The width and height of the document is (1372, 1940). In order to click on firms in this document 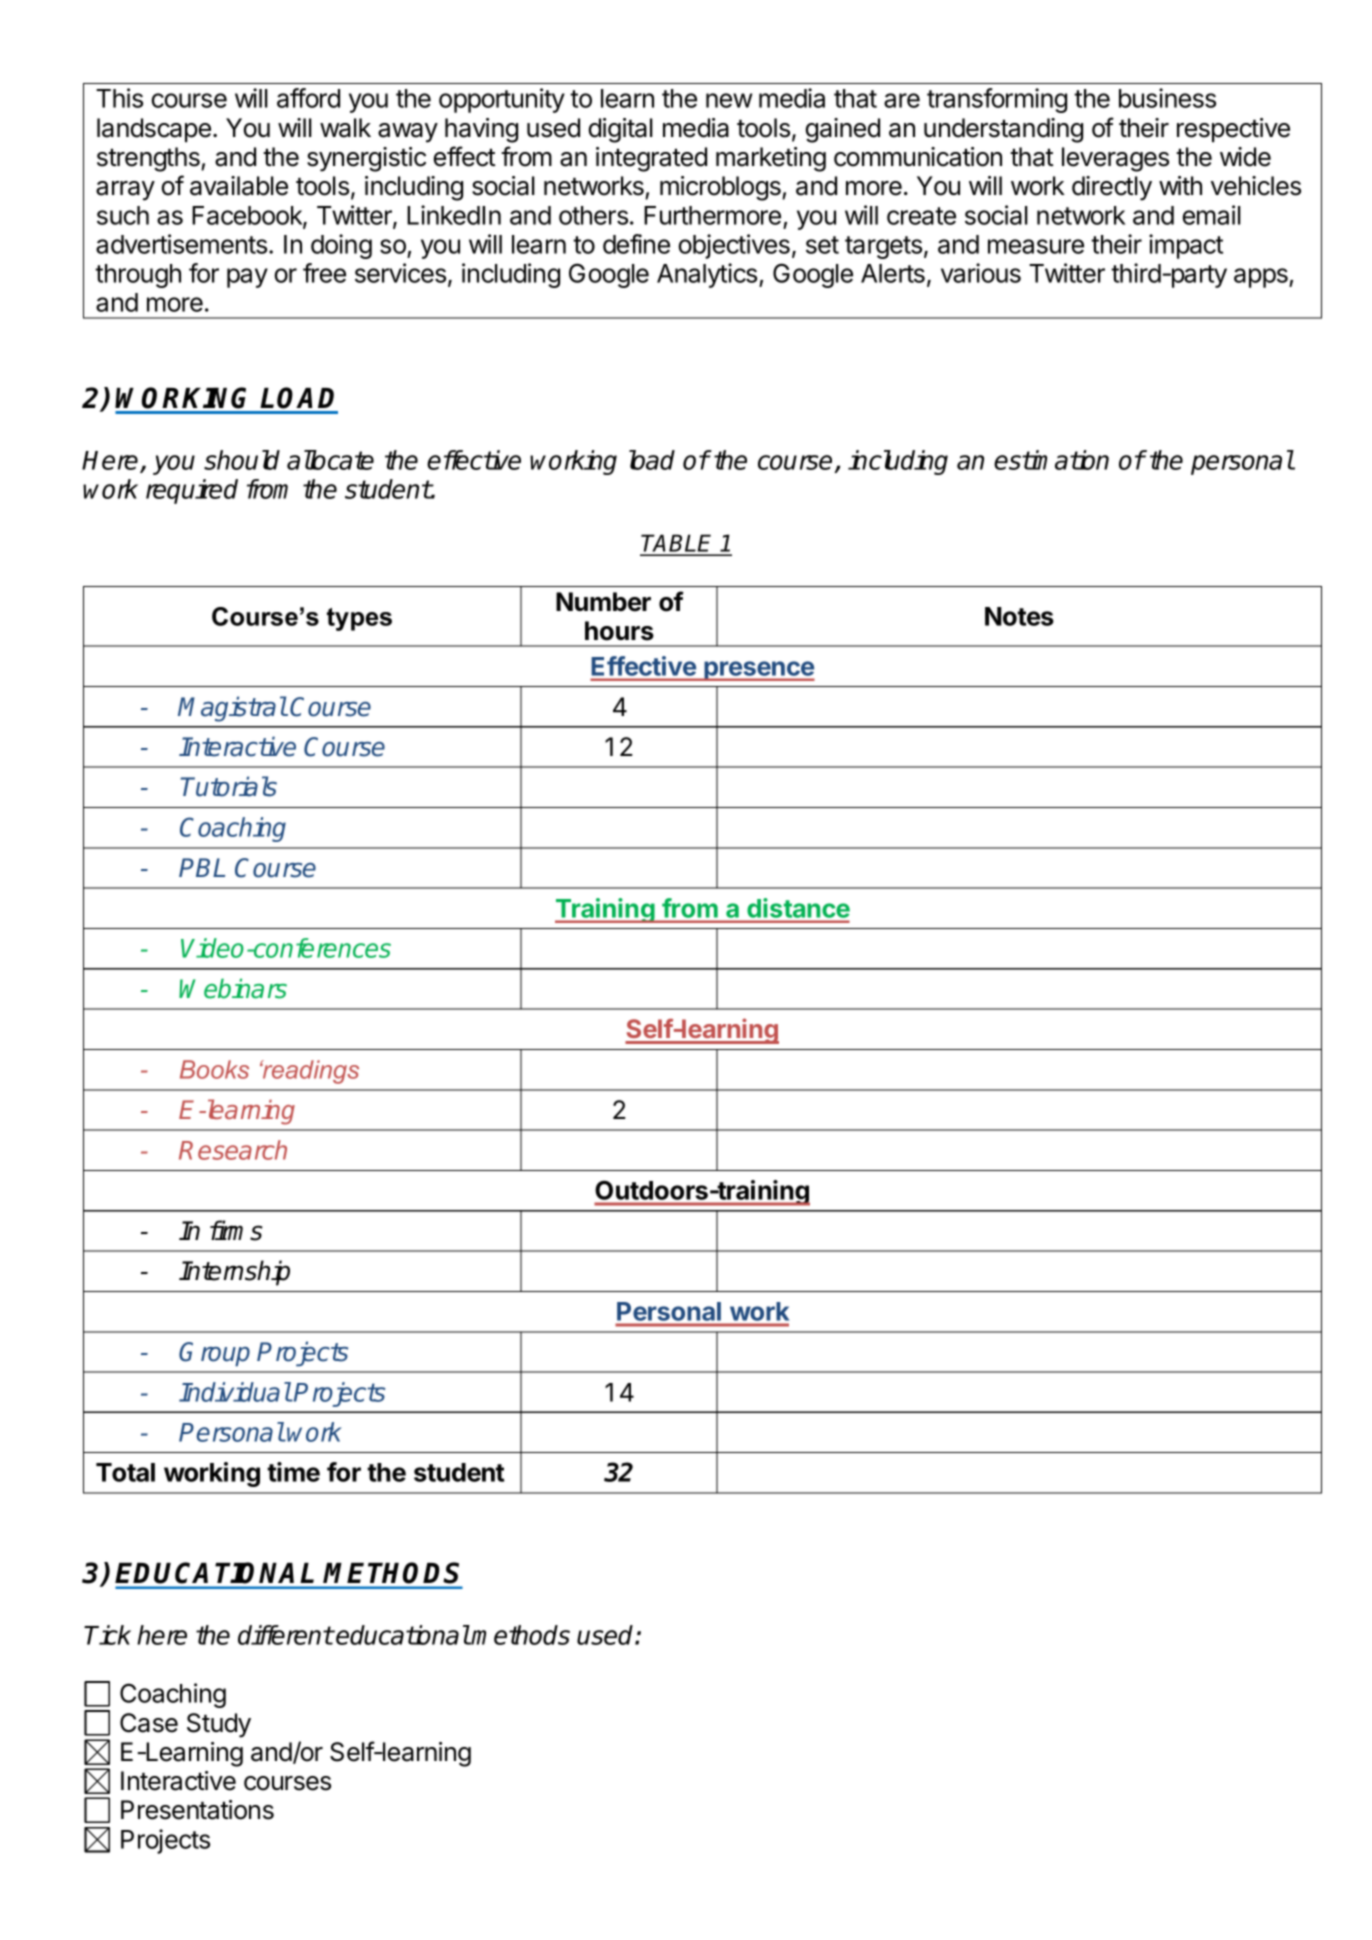, I will do `click(236, 1230)`.
